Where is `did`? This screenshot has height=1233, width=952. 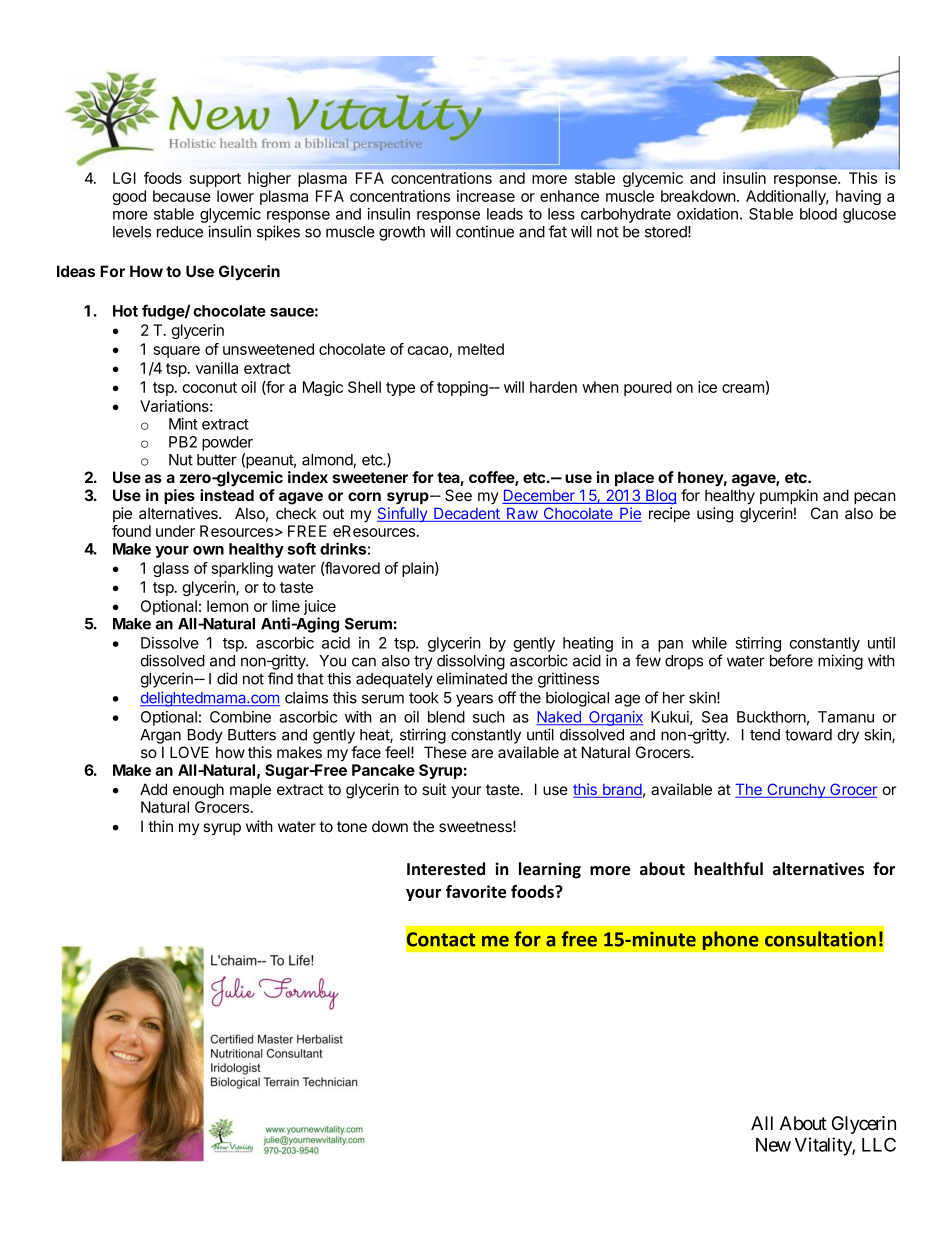
did is located at coordinates (227, 678).
